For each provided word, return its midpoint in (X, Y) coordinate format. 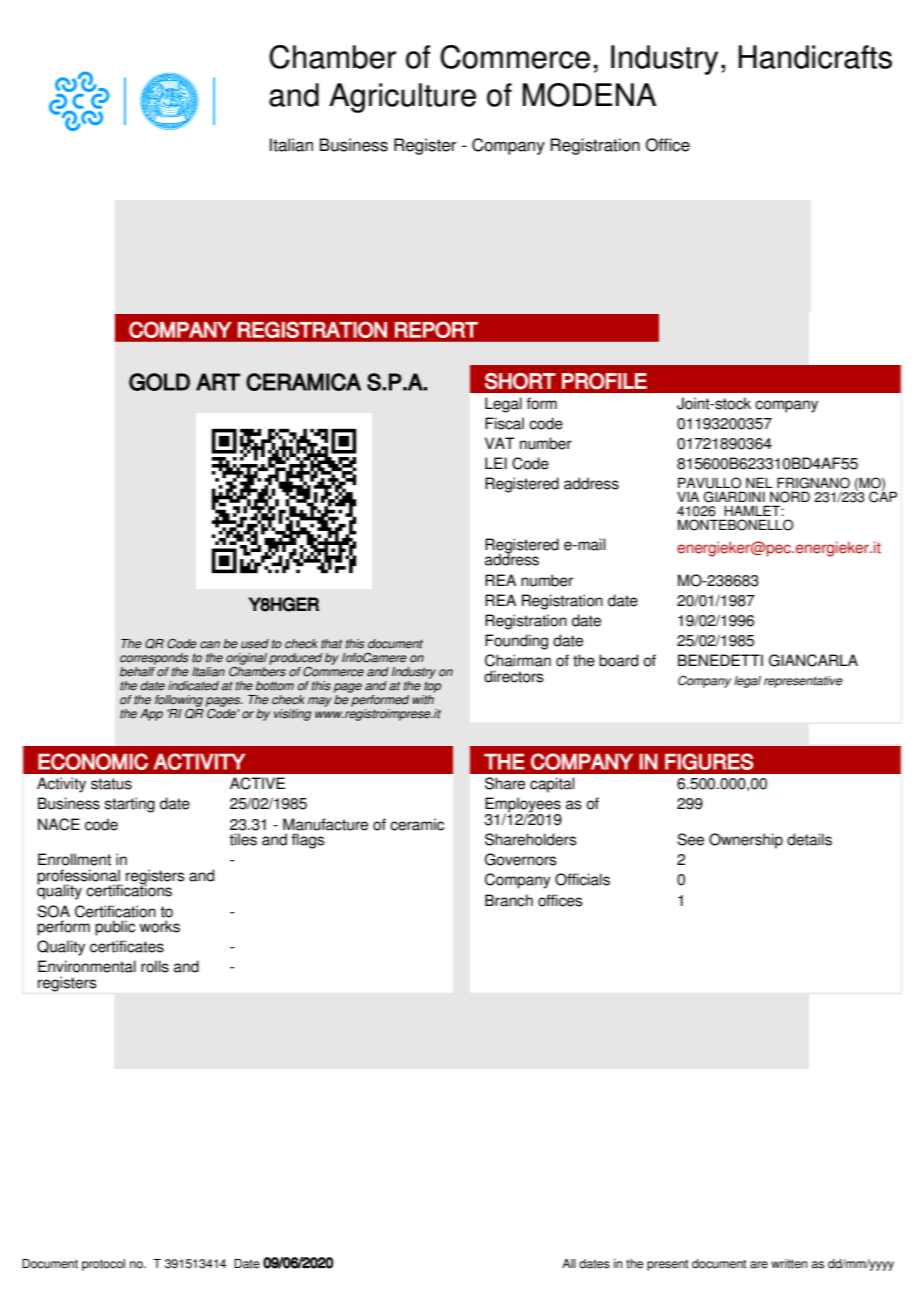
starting (130, 805)
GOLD (159, 382)
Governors (521, 859)
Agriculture (402, 98)
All (569, 1263)
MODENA (590, 95)
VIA (688, 496)
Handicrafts (815, 57)
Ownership (746, 841)
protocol (103, 1265)
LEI (496, 463)
